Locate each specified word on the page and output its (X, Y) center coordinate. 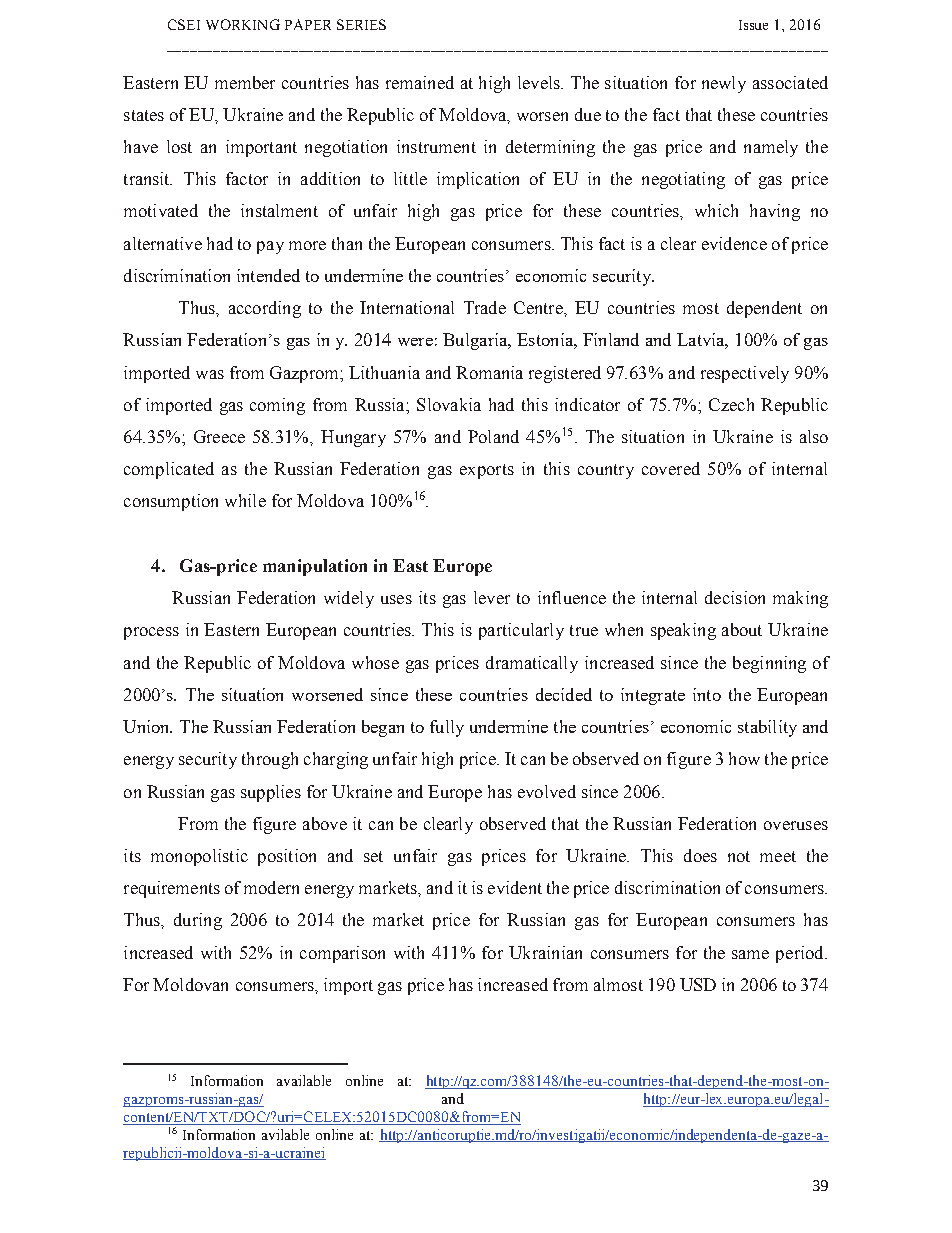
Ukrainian (545, 952)
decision (735, 597)
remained (420, 82)
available (304, 1080)
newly (724, 84)
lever (492, 597)
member (245, 82)
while (245, 500)
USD (698, 984)
